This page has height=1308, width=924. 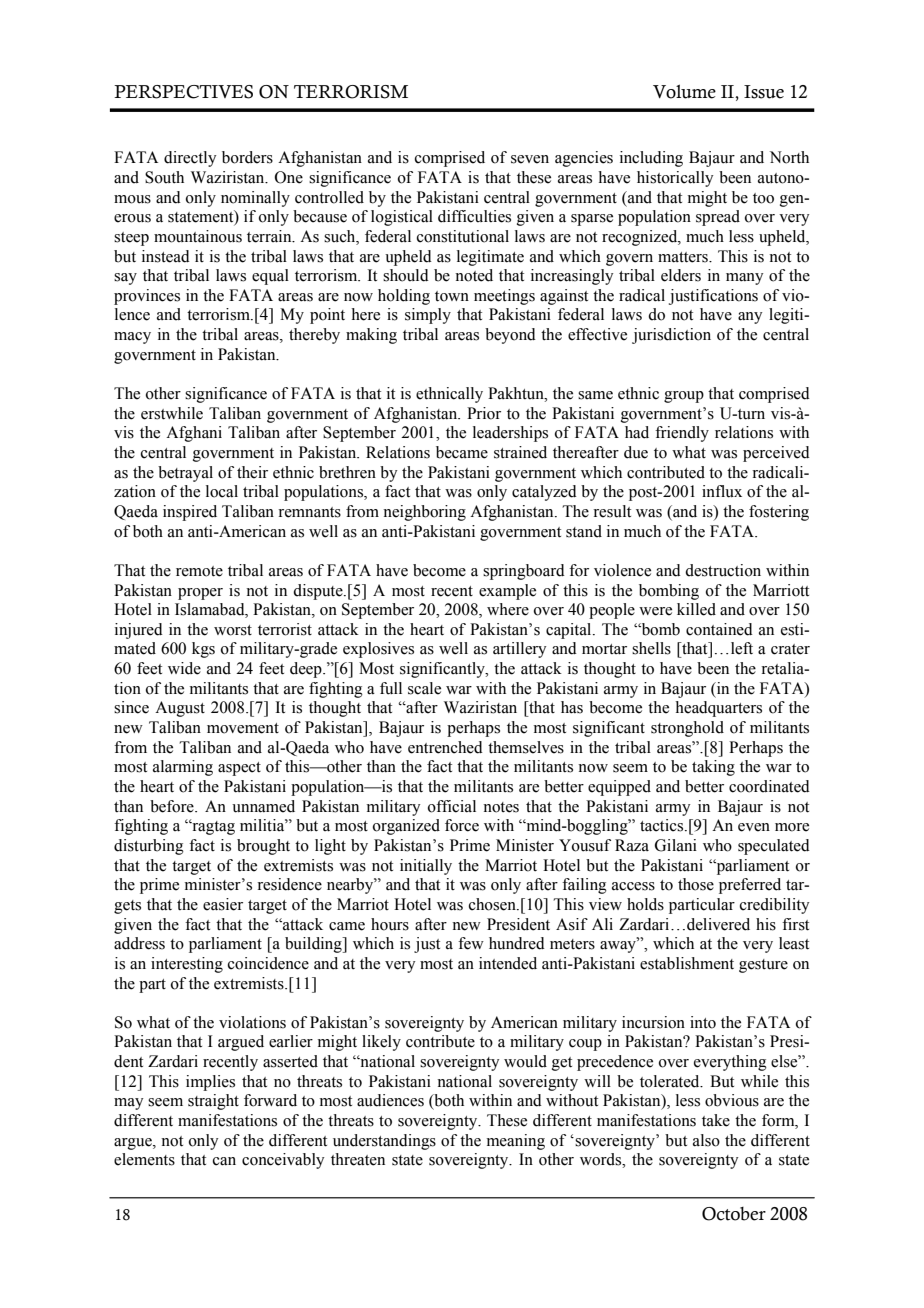 What do you see at coordinates (474, 216) in the page?
I see `difficulties` at bounding box center [474, 216].
